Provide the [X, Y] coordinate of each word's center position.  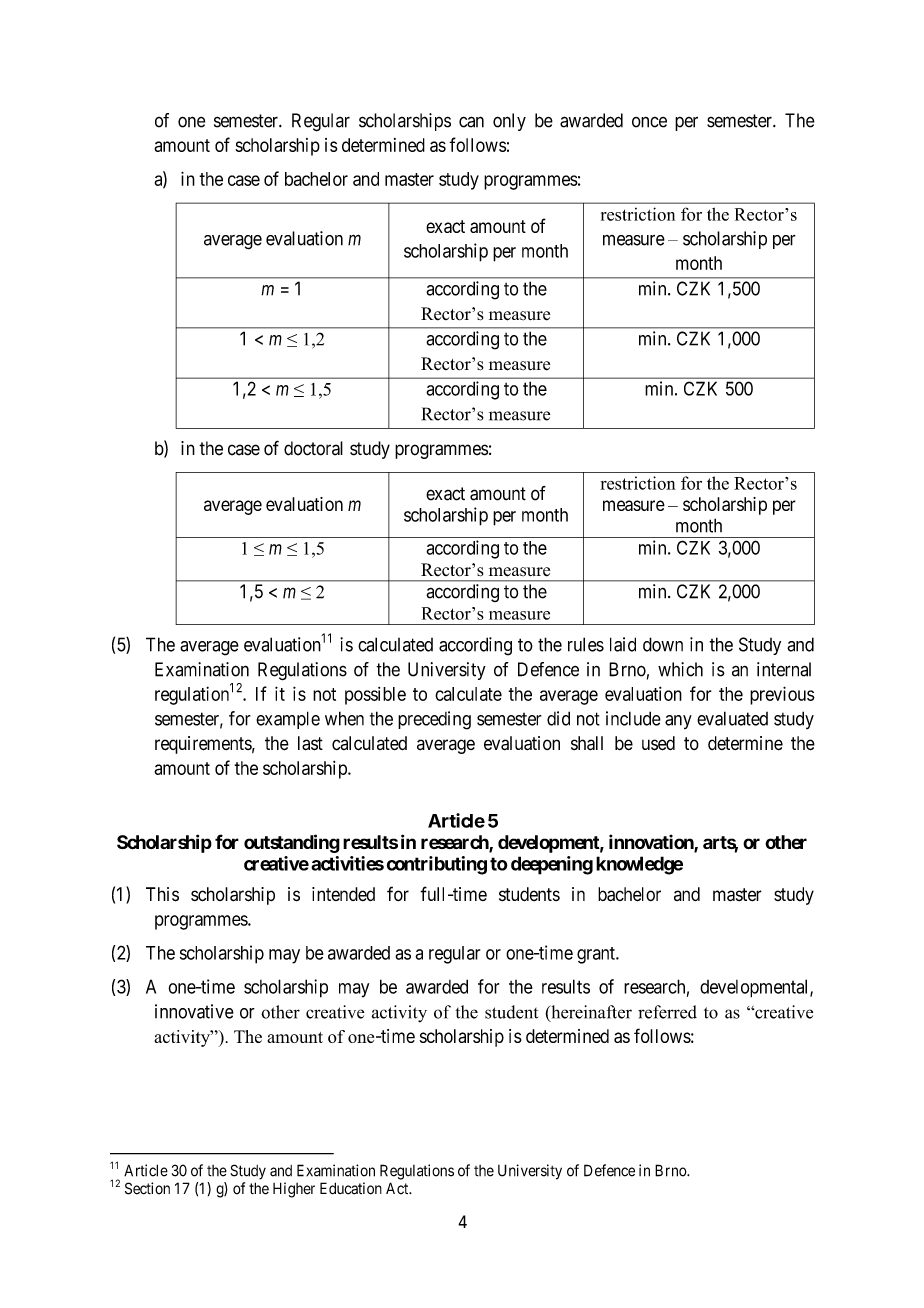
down [663, 644]
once [649, 122]
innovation [652, 843]
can [471, 122]
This [162, 894]
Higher [294, 1190]
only [509, 122]
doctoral [313, 448]
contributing [437, 865]
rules [586, 644]
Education [351, 1188]
